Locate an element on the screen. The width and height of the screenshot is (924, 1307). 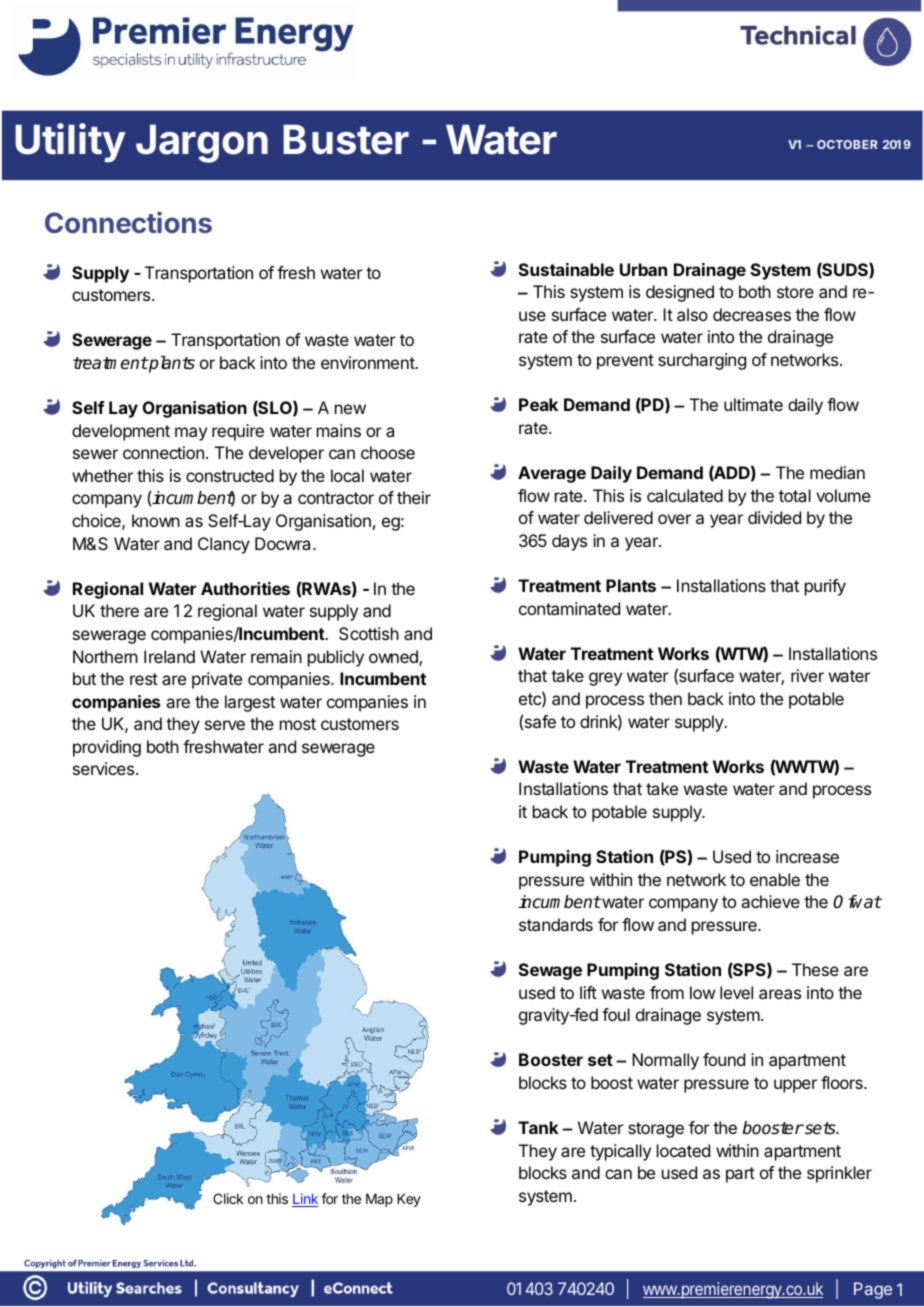
Click is located at coordinates (228, 1198).
